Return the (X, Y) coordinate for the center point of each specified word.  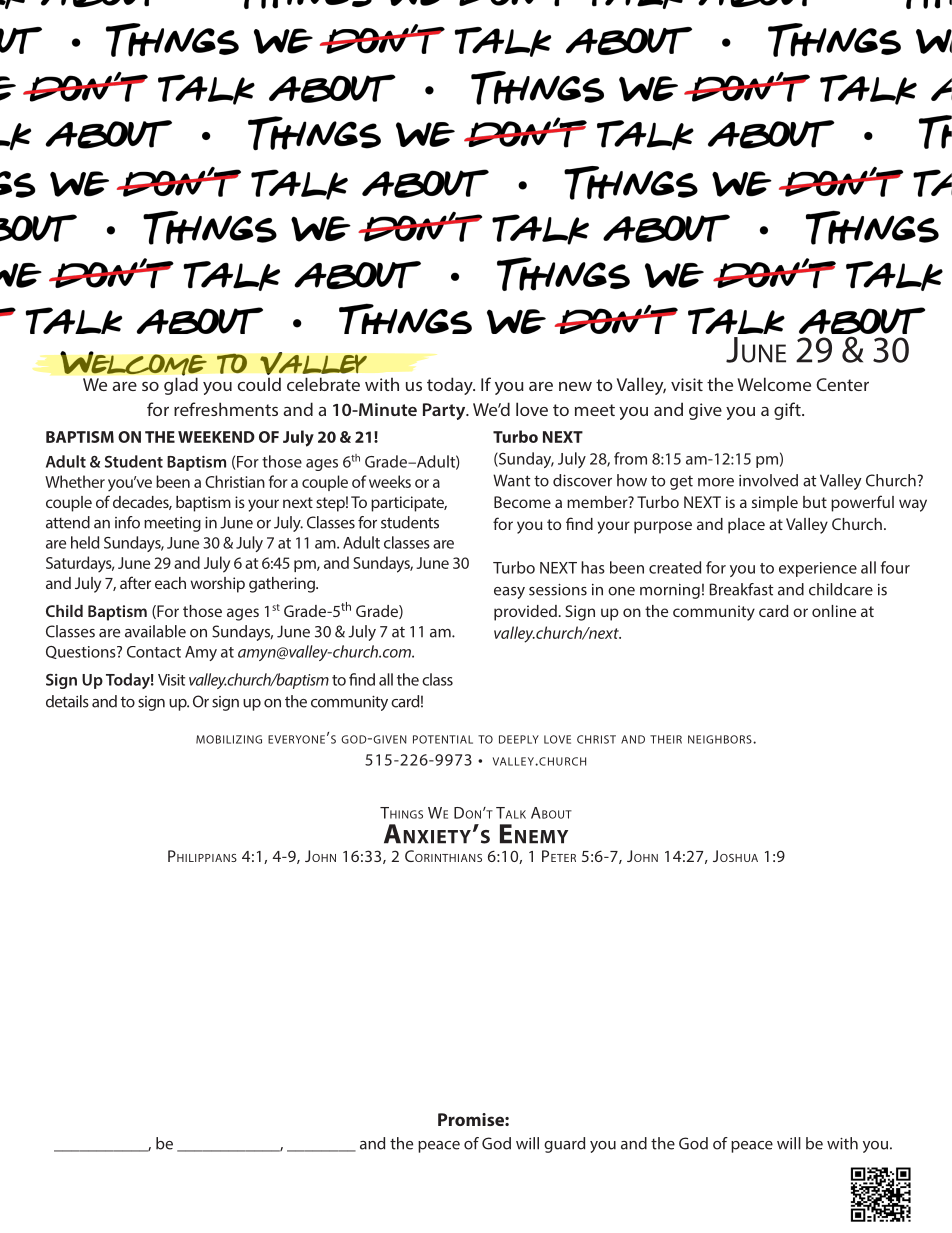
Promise (472, 1119)
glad (181, 385)
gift (788, 411)
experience (818, 569)
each (170, 583)
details (67, 701)
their (666, 739)
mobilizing (229, 739)
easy (509, 593)
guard (564, 1145)
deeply (519, 739)
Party (445, 411)
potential (443, 739)
